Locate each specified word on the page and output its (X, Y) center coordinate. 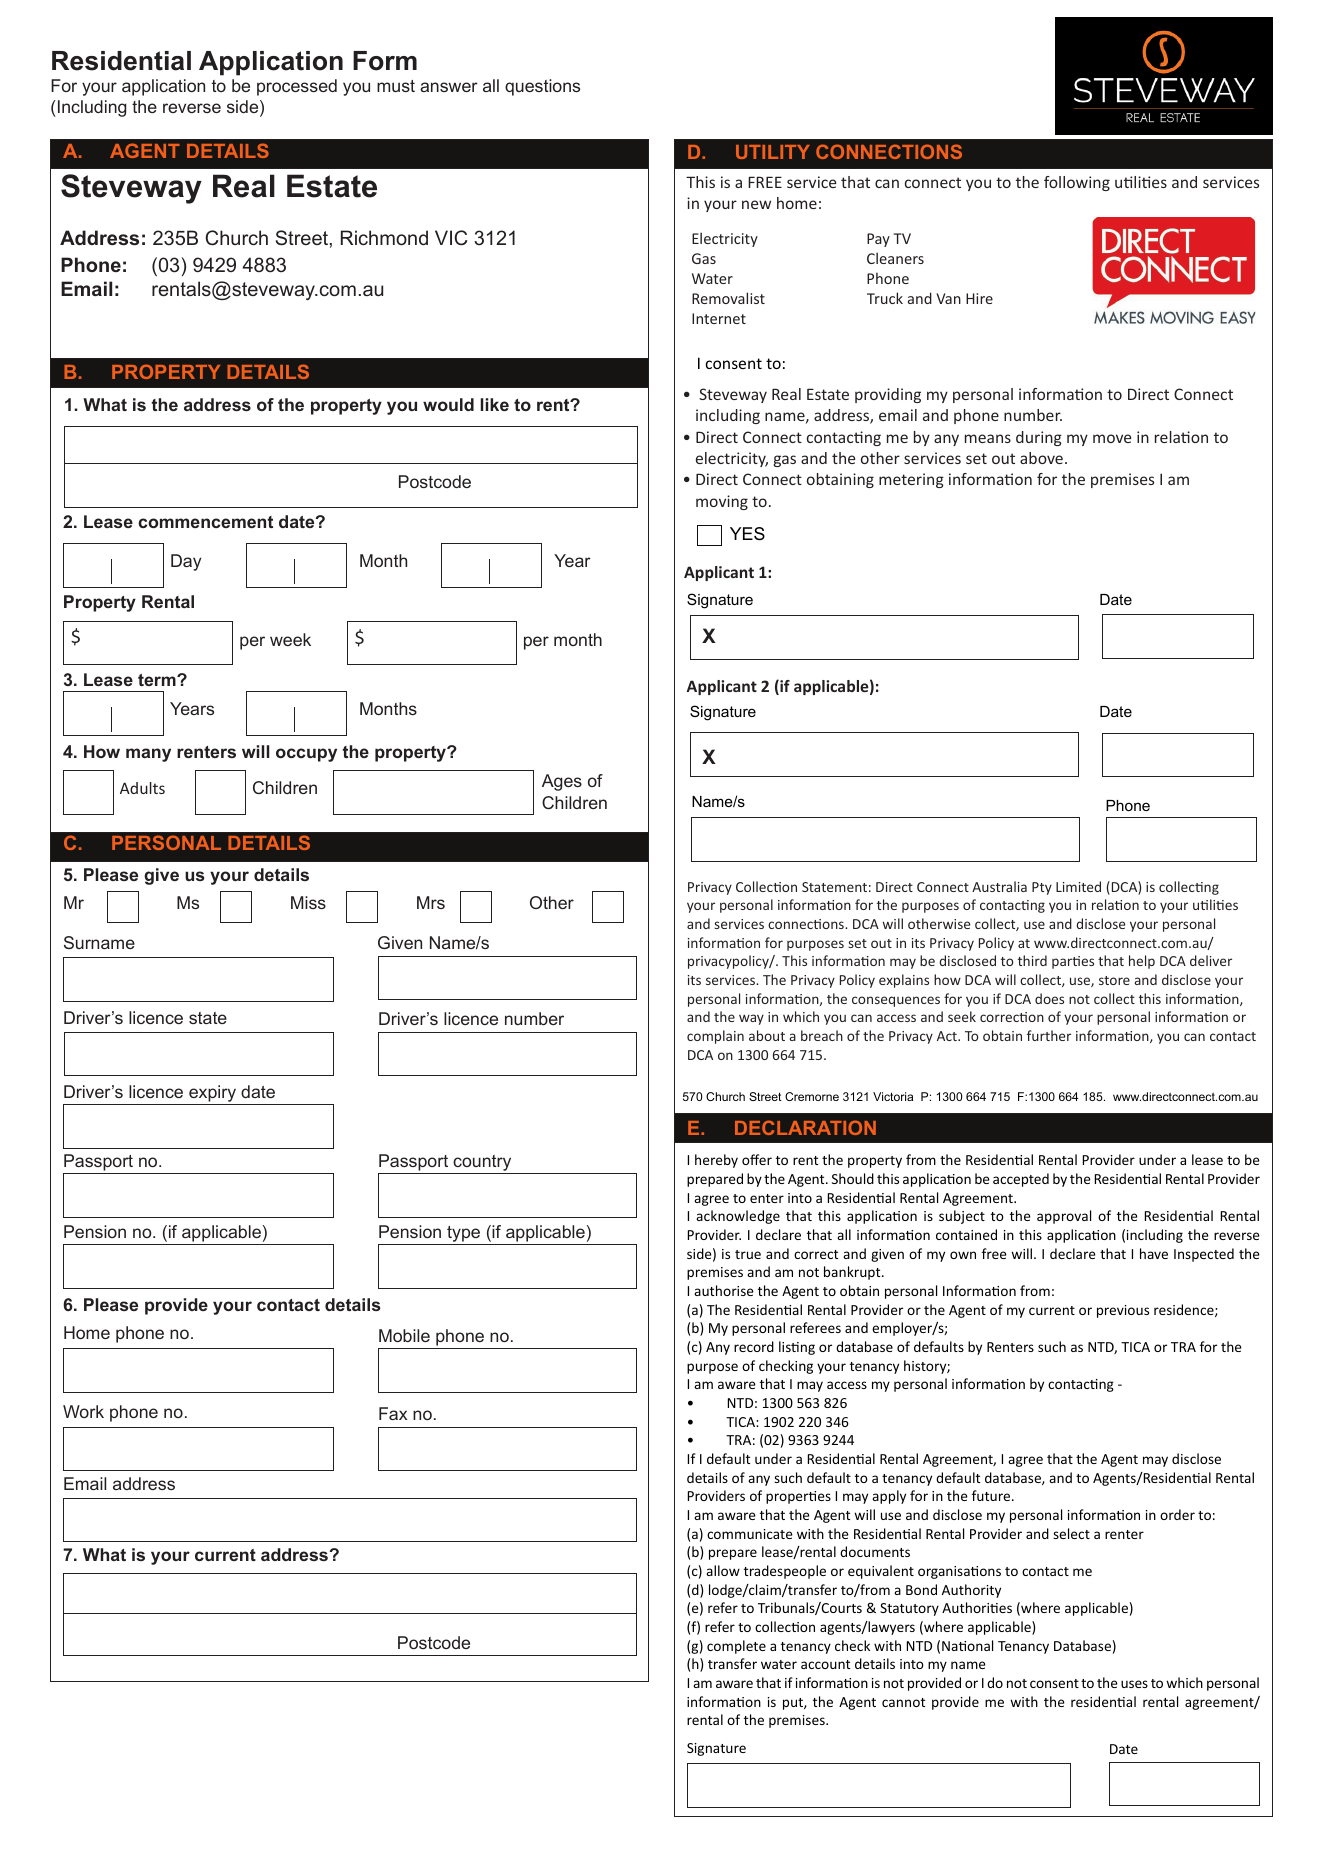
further (1049, 1035)
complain (715, 1037)
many (148, 755)
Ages (562, 782)
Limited (1078, 886)
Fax (393, 1413)
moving (722, 502)
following (1077, 183)
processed (297, 87)
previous (1123, 1311)
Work (83, 1411)
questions (542, 87)
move (1112, 438)
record (754, 1346)
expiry (212, 1093)
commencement (205, 522)
